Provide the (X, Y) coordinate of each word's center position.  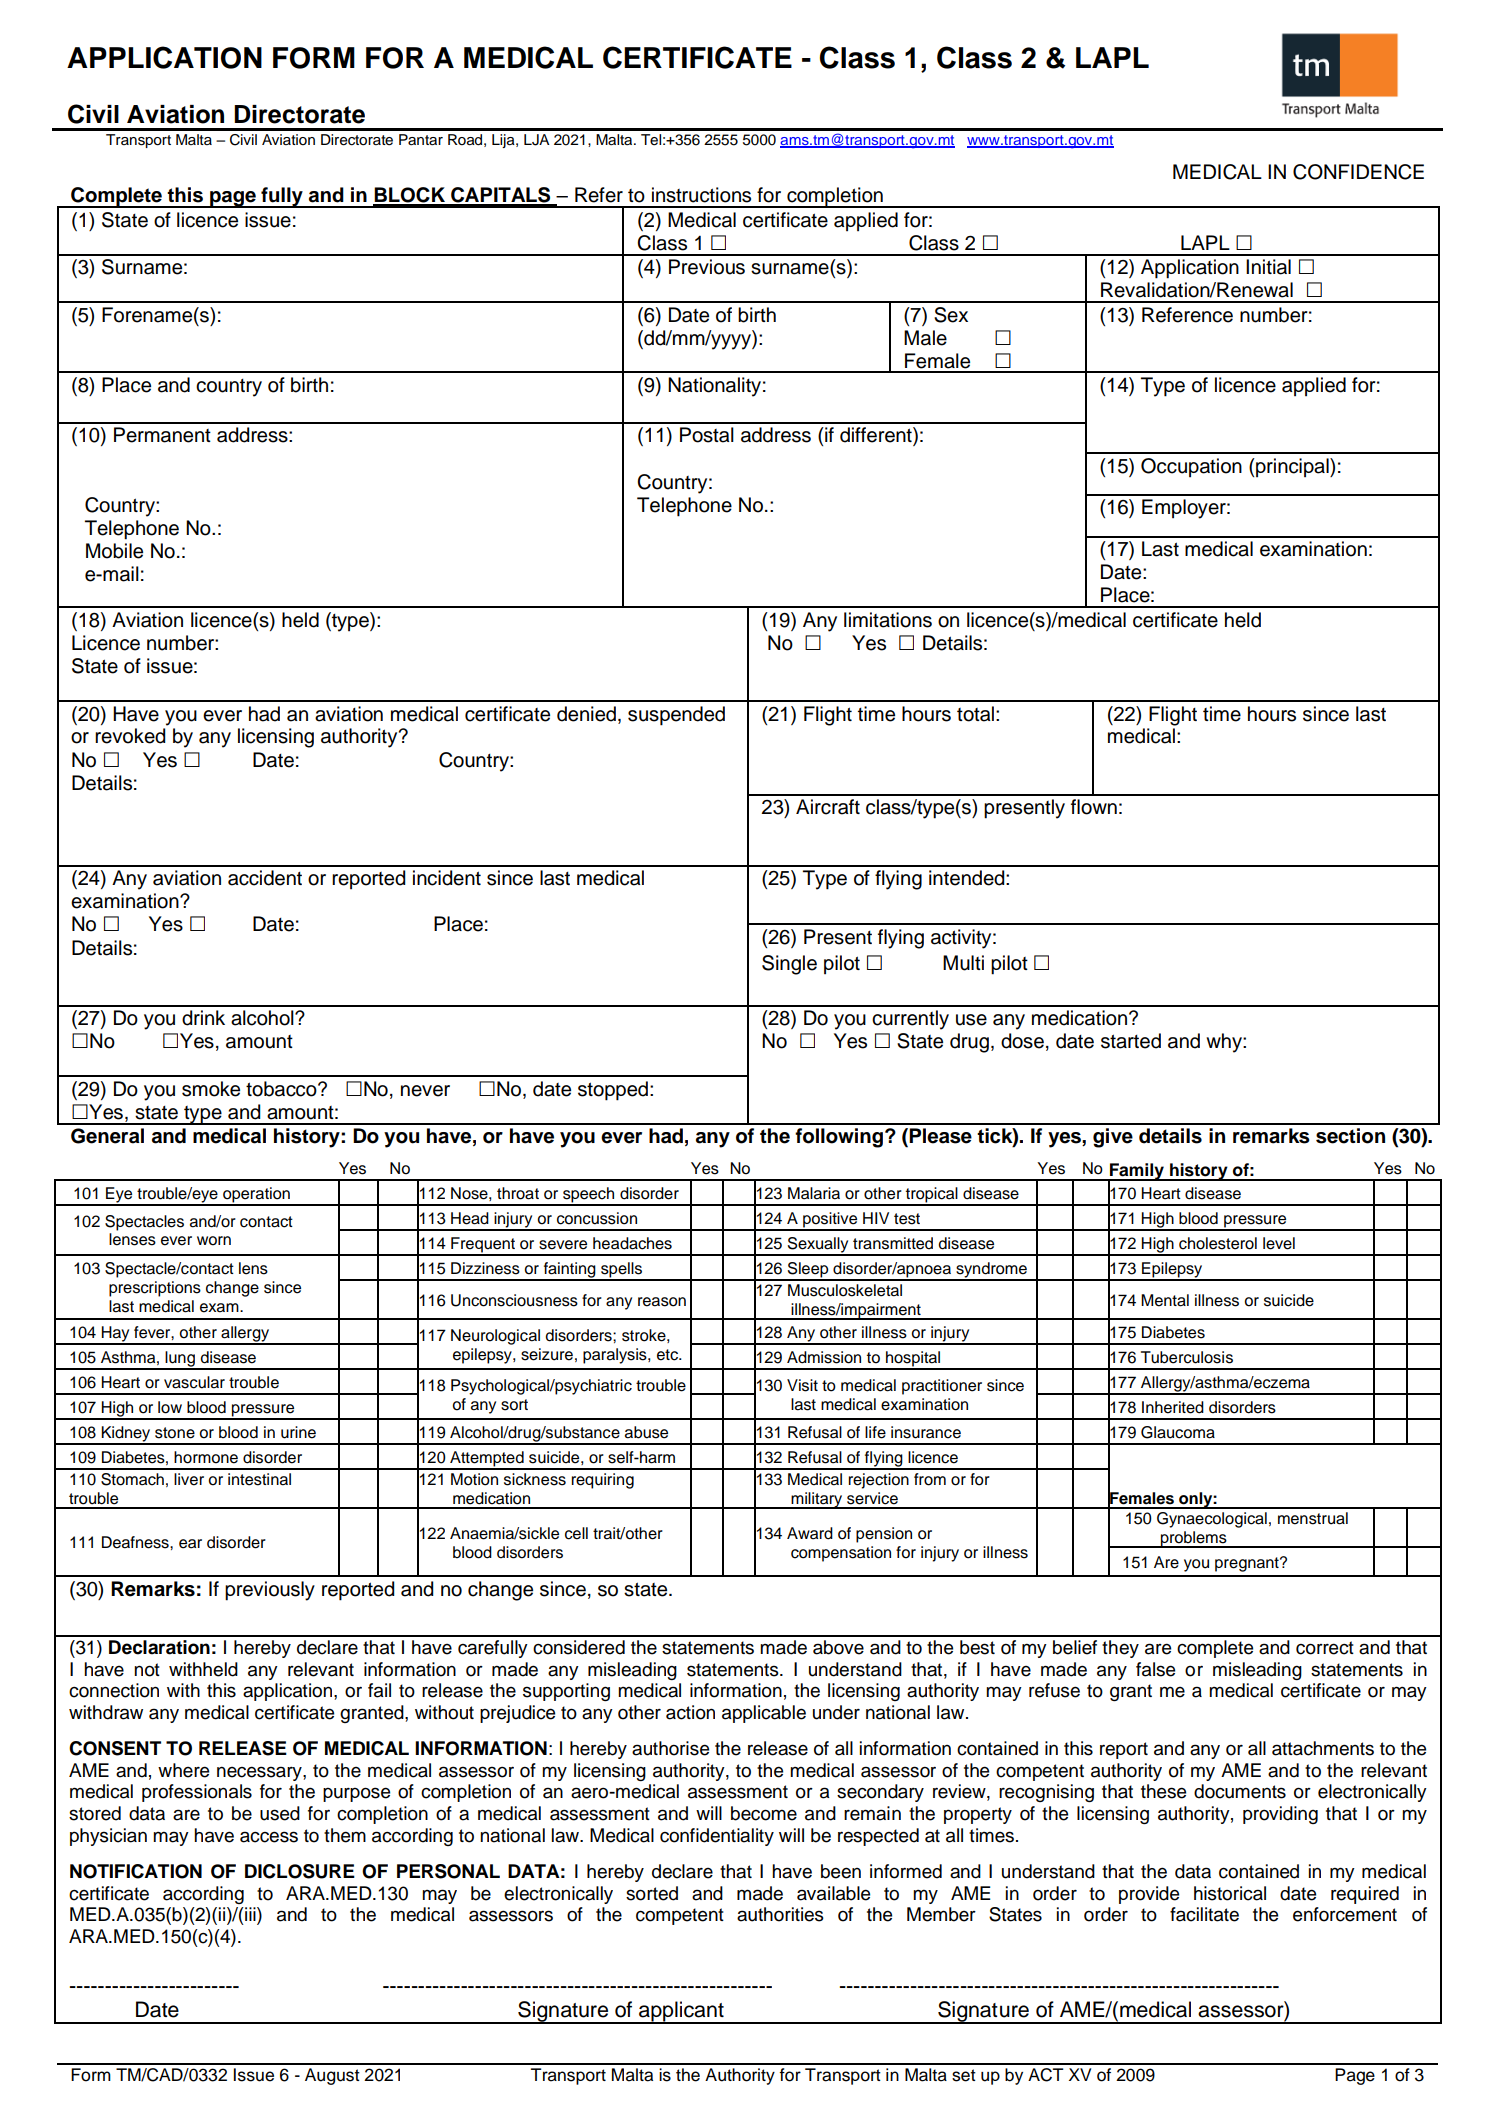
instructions (701, 195)
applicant (681, 2012)
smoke (211, 1089)
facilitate (1204, 1914)
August (332, 2076)
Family (1137, 1172)
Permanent (162, 435)
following (839, 1138)
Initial (1268, 267)
